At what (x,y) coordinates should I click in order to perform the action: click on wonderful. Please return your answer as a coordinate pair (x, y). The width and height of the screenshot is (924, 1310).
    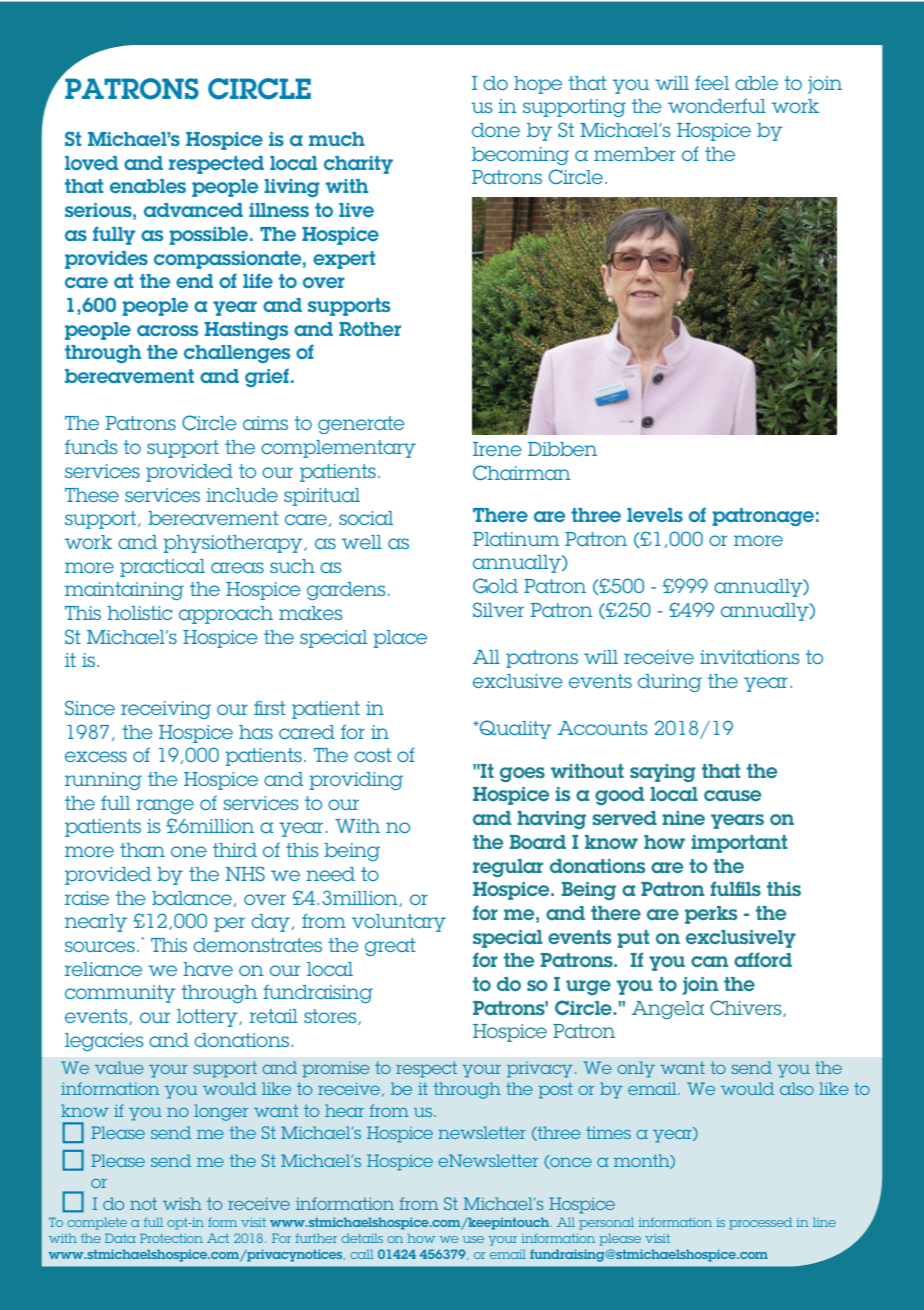
    Looking at the image, I should click on (717, 105).
